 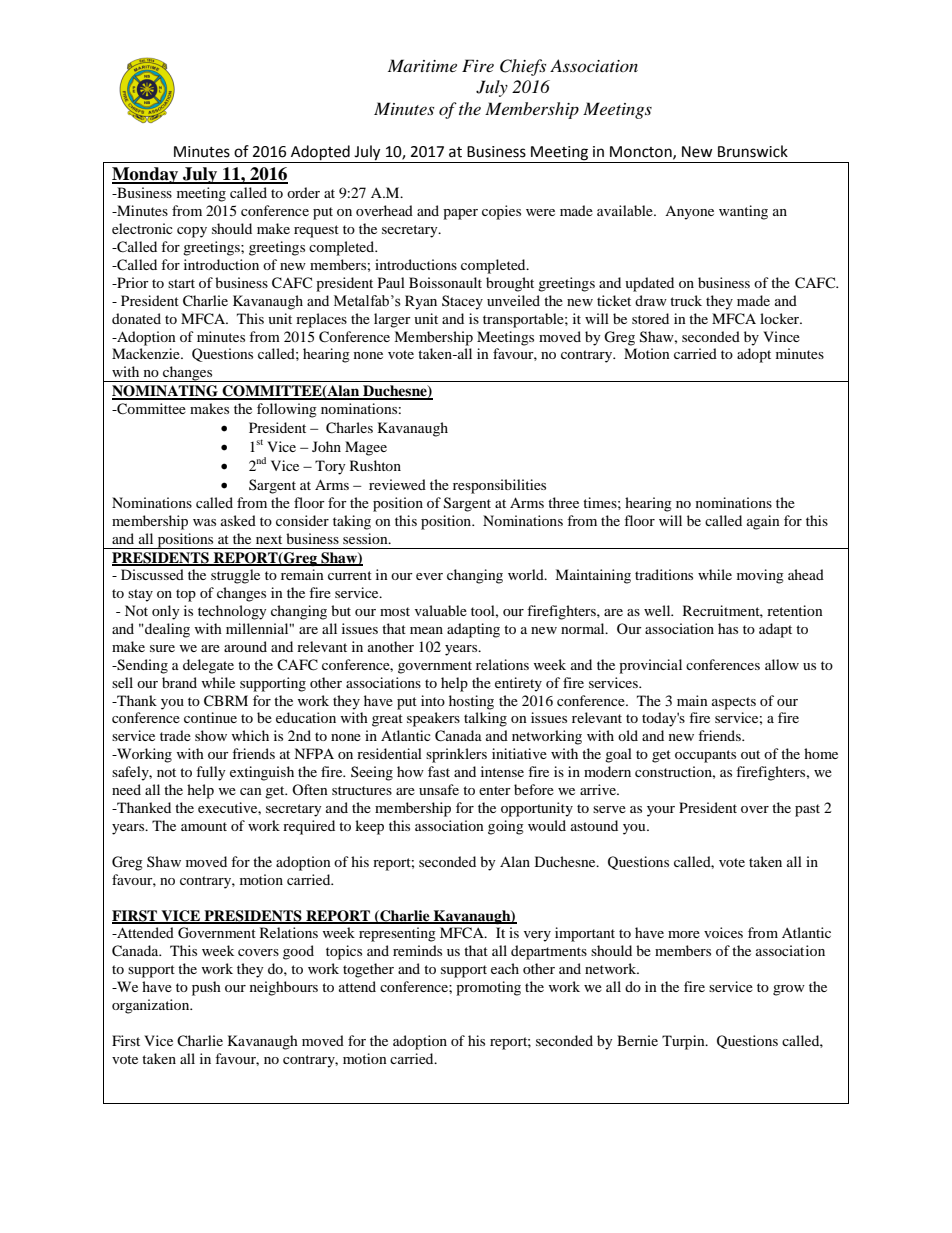 I want to click on Stacey, so click(x=462, y=302).
